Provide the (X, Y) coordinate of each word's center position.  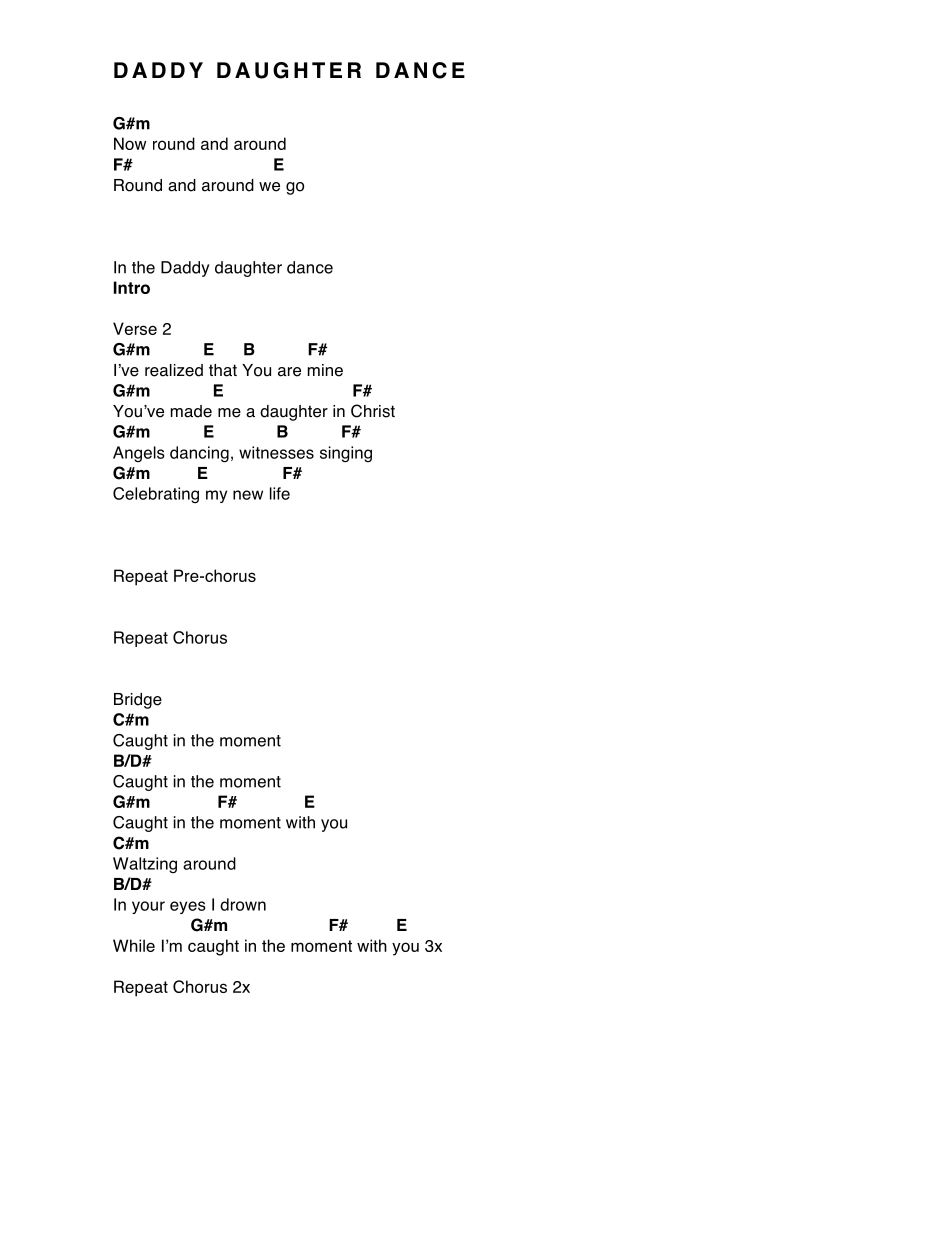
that (223, 370)
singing (346, 454)
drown (243, 904)
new (248, 495)
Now (130, 143)
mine (325, 370)
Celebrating (156, 495)
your (148, 907)
